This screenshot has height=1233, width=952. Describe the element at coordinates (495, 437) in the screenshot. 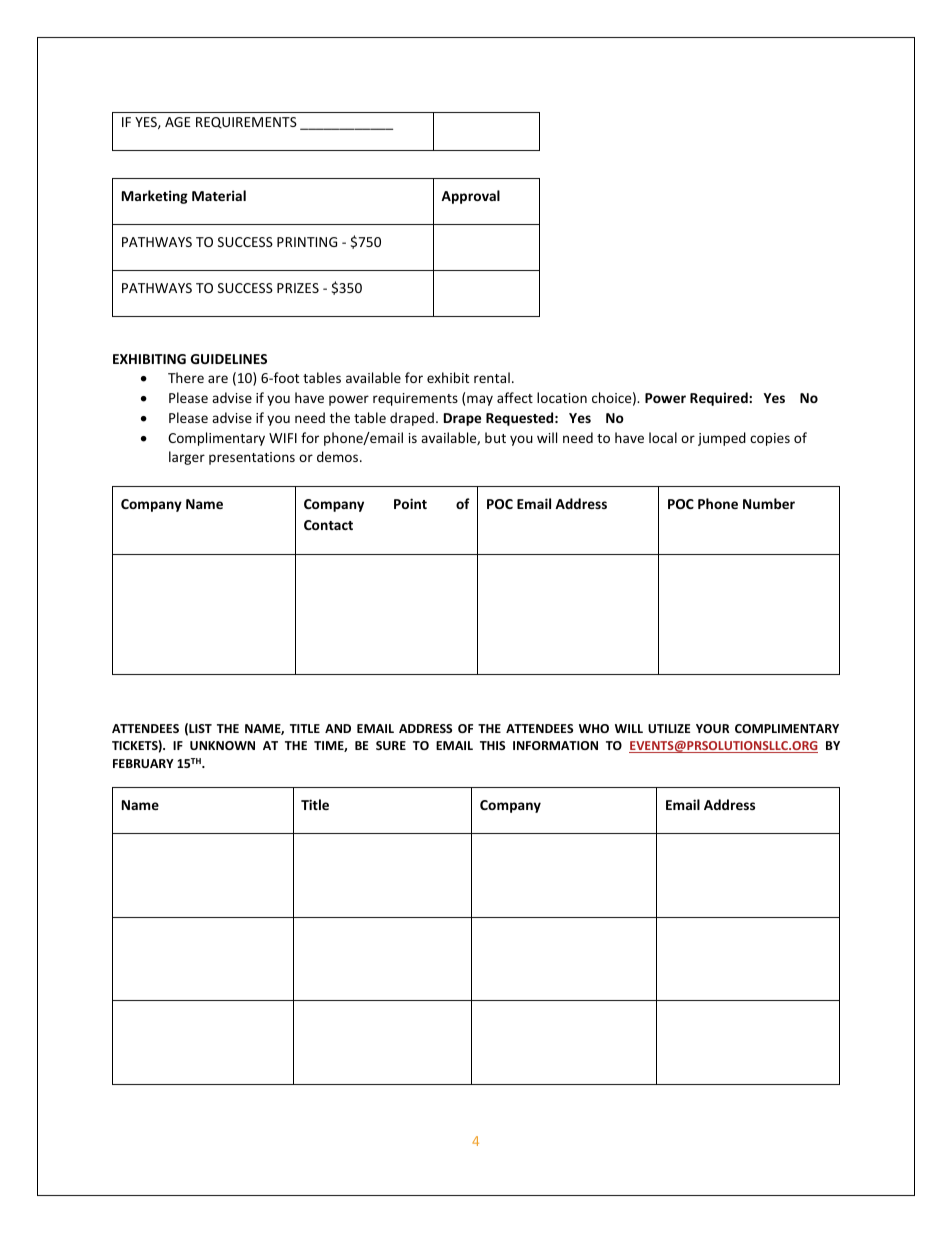

I see `but` at that location.
